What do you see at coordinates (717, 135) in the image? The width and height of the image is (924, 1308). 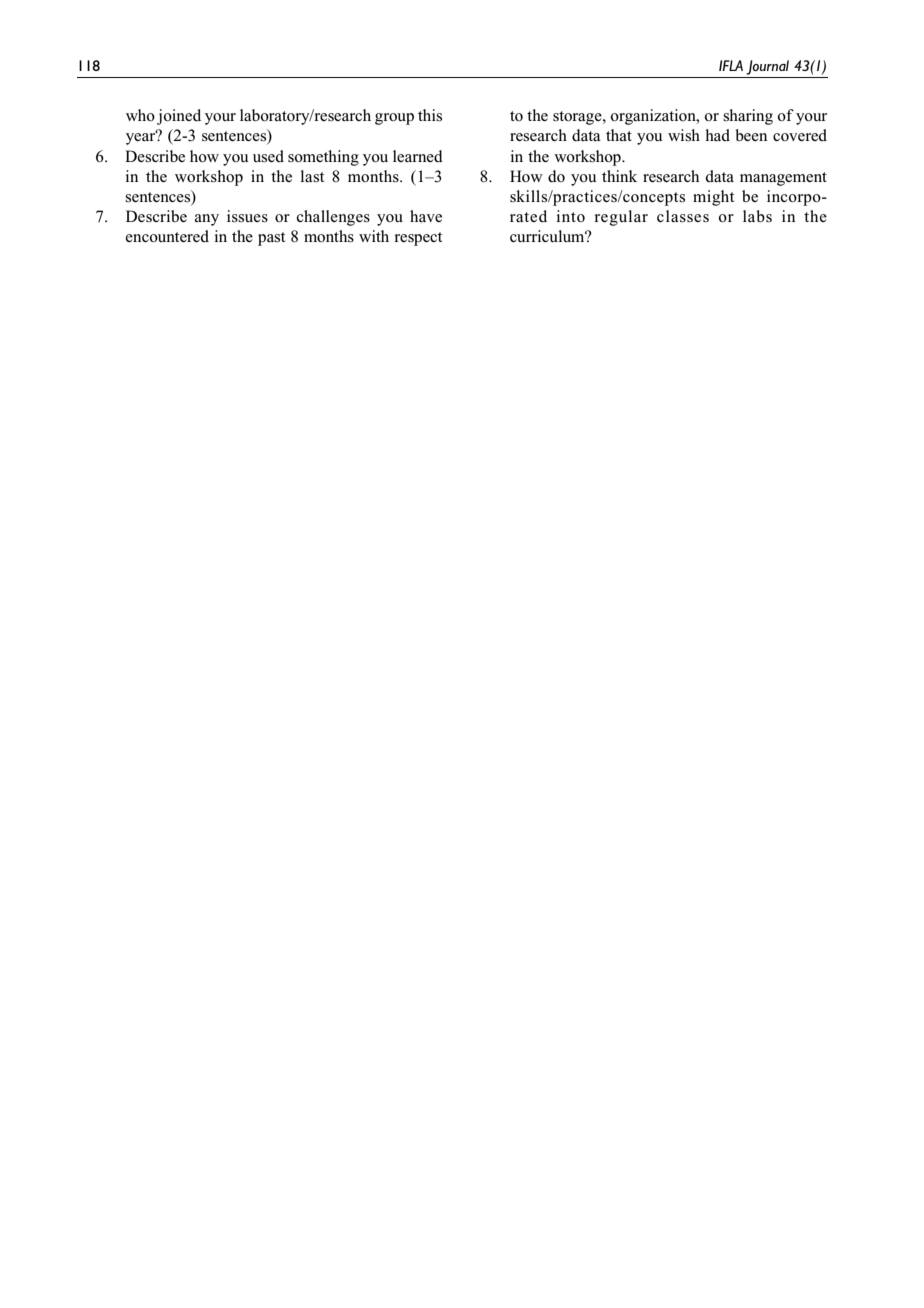 I see `had` at bounding box center [717, 135].
